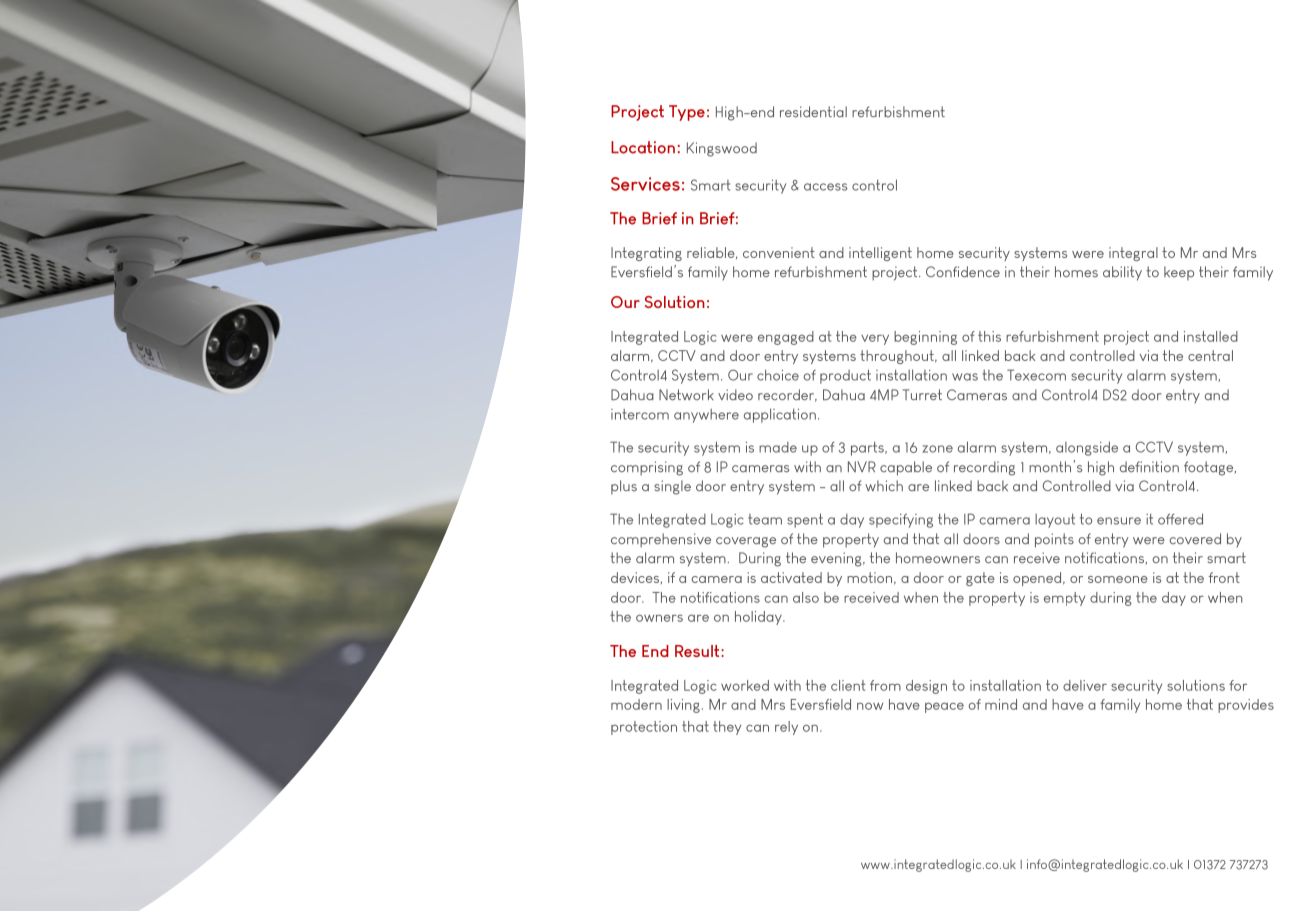 This screenshot has width=1316, height=911. What do you see at coordinates (926, 687) in the screenshot?
I see `design` at bounding box center [926, 687].
